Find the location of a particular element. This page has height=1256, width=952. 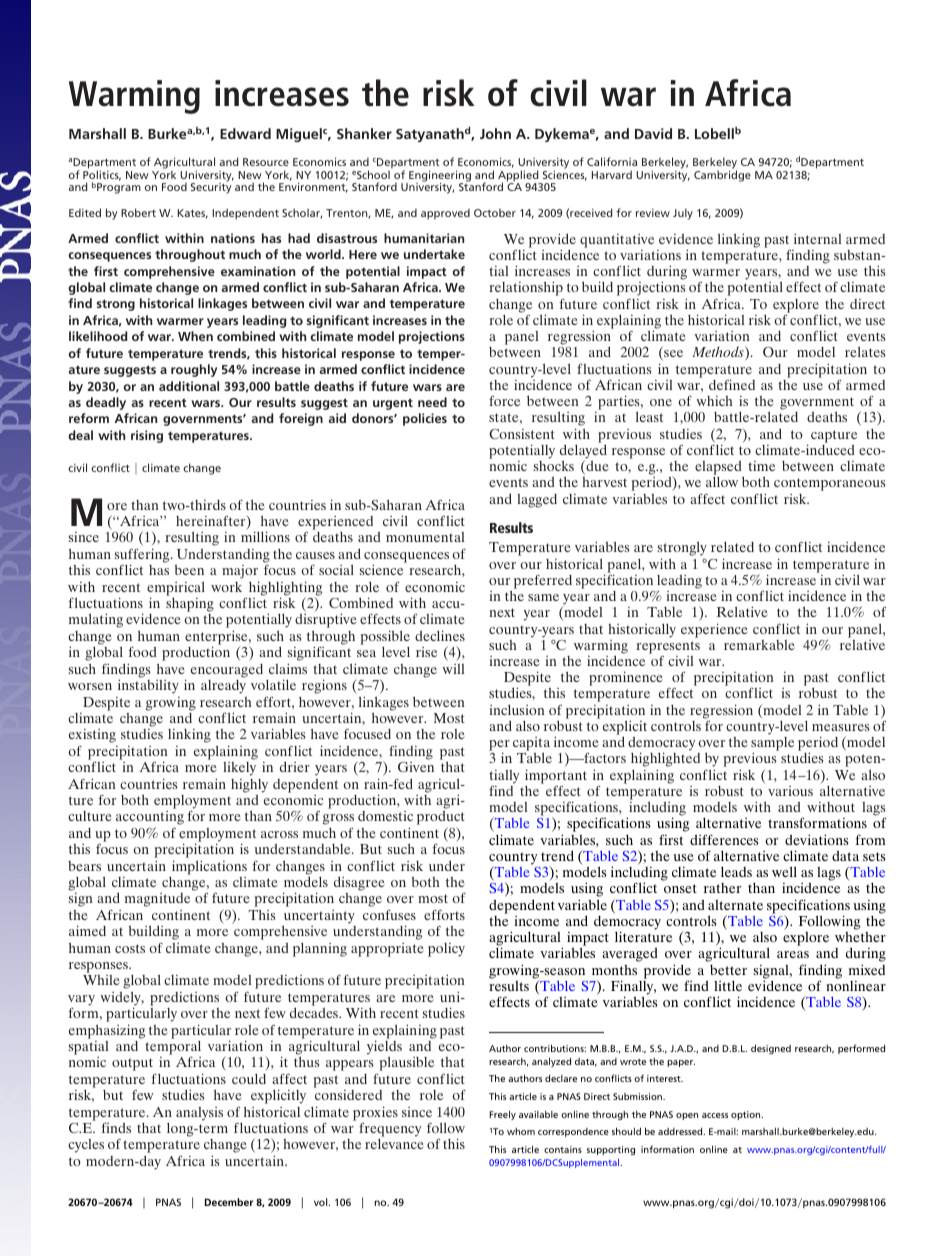

Engineering is located at coordinates (439, 177).
